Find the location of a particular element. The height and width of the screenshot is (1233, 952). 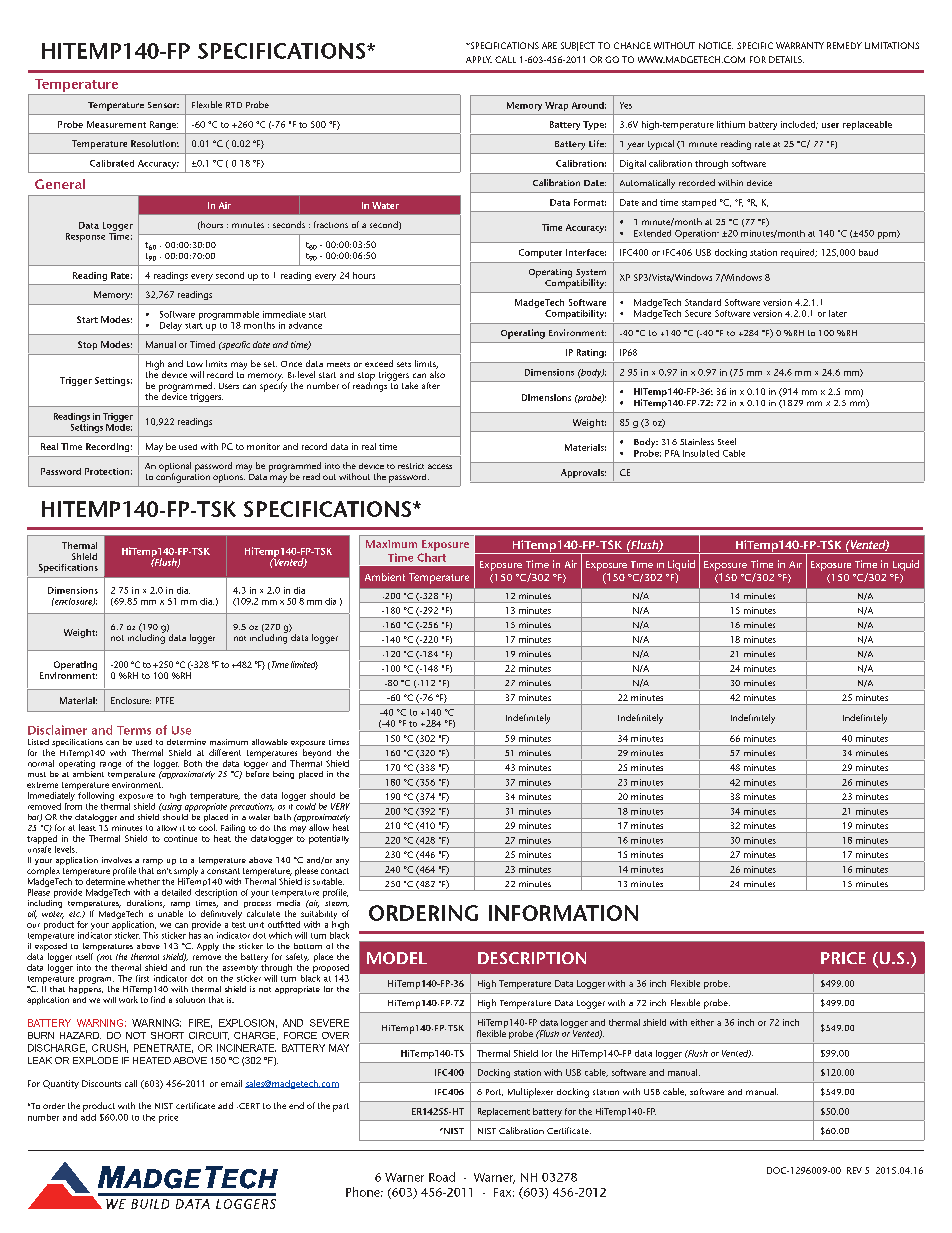

Wrap is located at coordinates (556, 106).
